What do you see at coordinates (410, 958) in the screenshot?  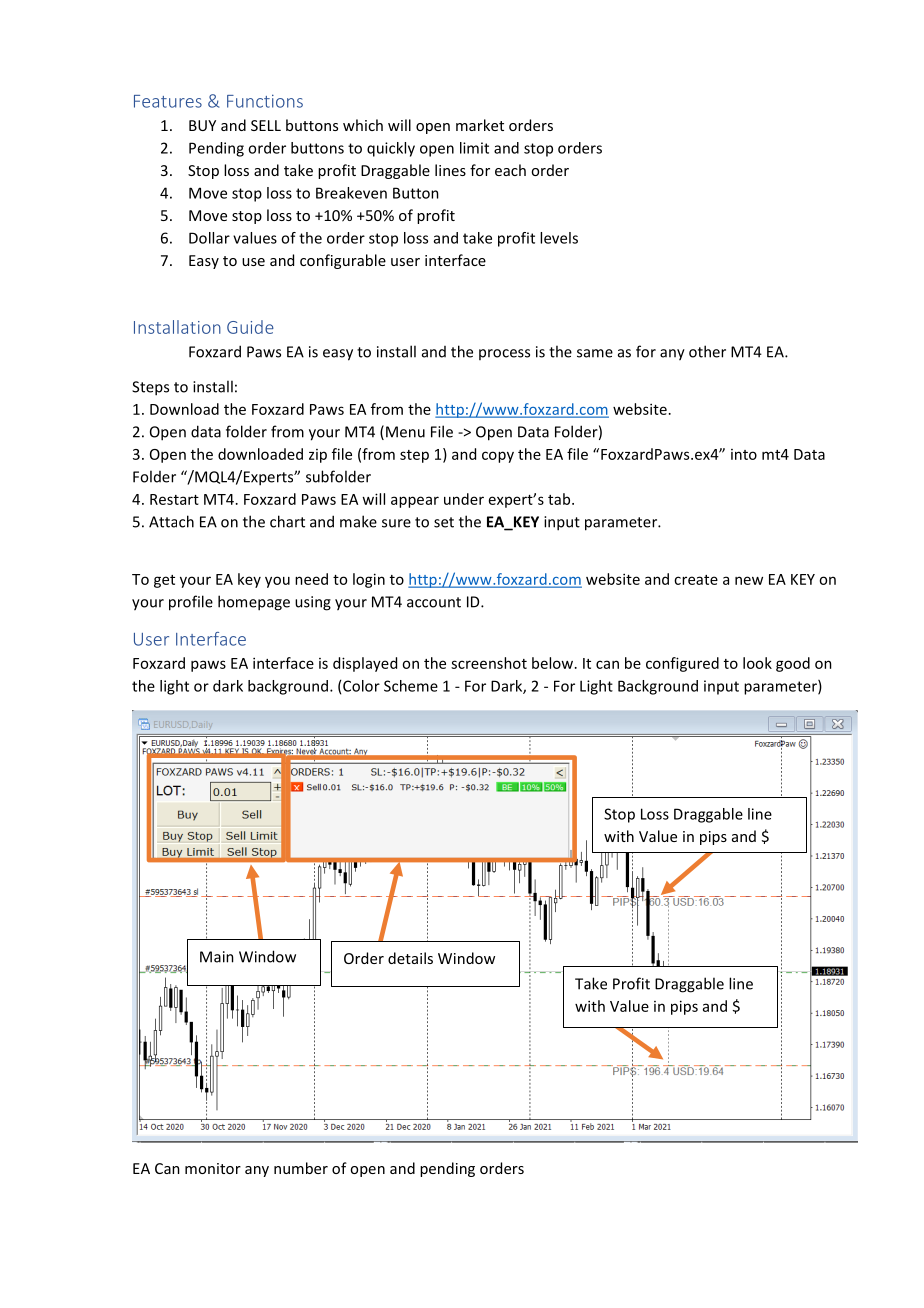 I see `details` at bounding box center [410, 958].
